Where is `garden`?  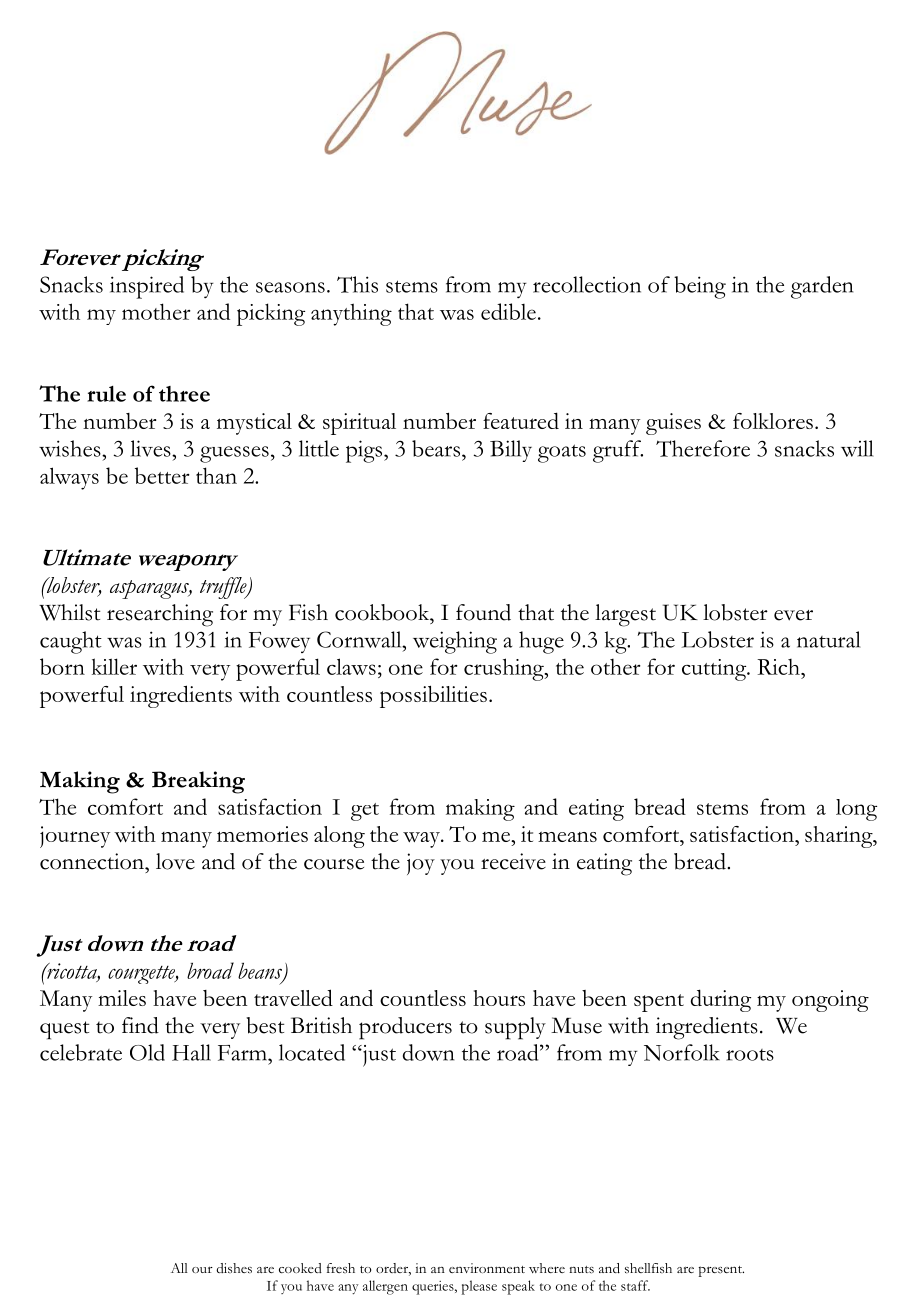 garden is located at coordinates (822, 287).
